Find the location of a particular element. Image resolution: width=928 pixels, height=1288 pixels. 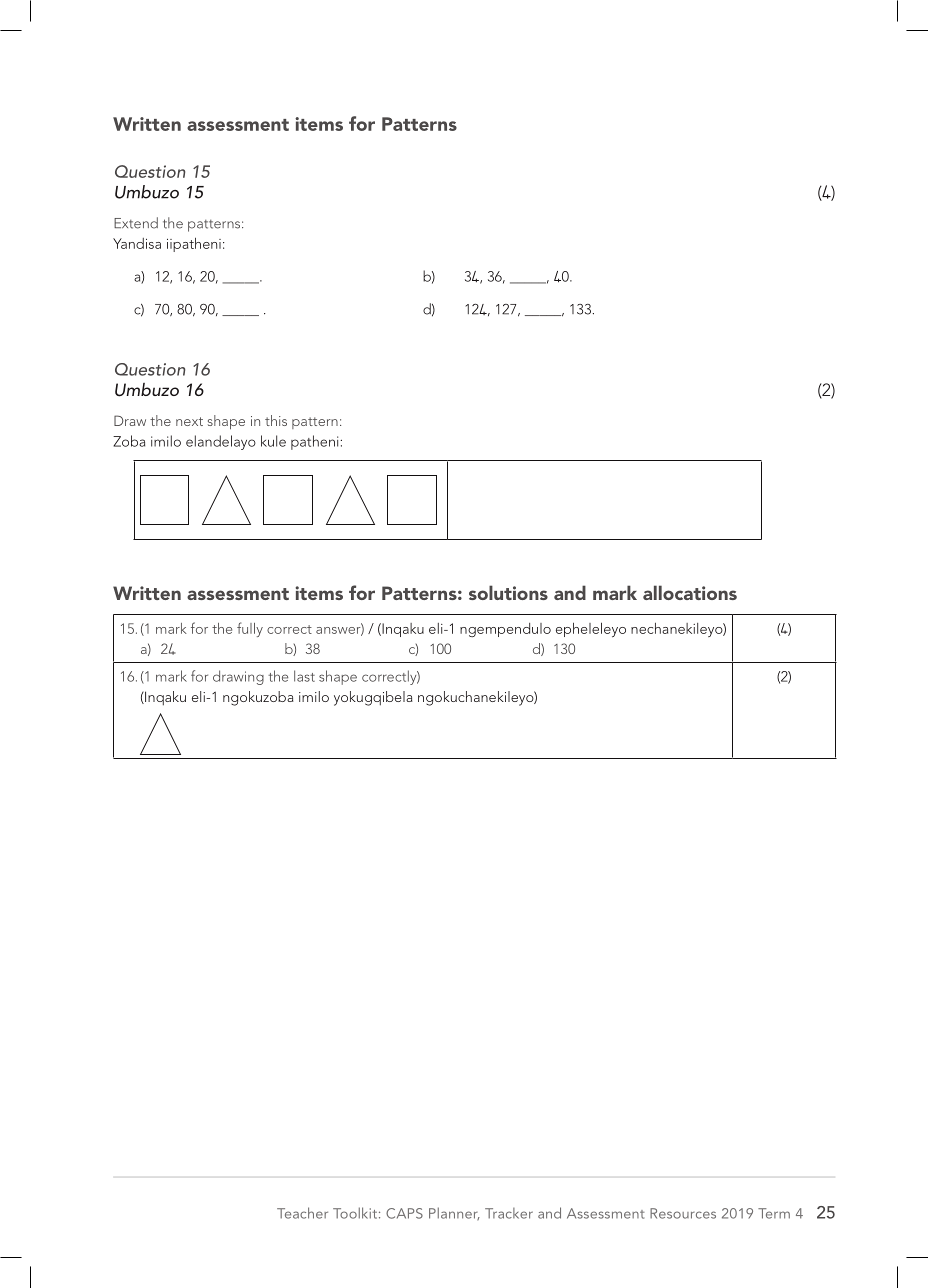

this is located at coordinates (276, 420).
